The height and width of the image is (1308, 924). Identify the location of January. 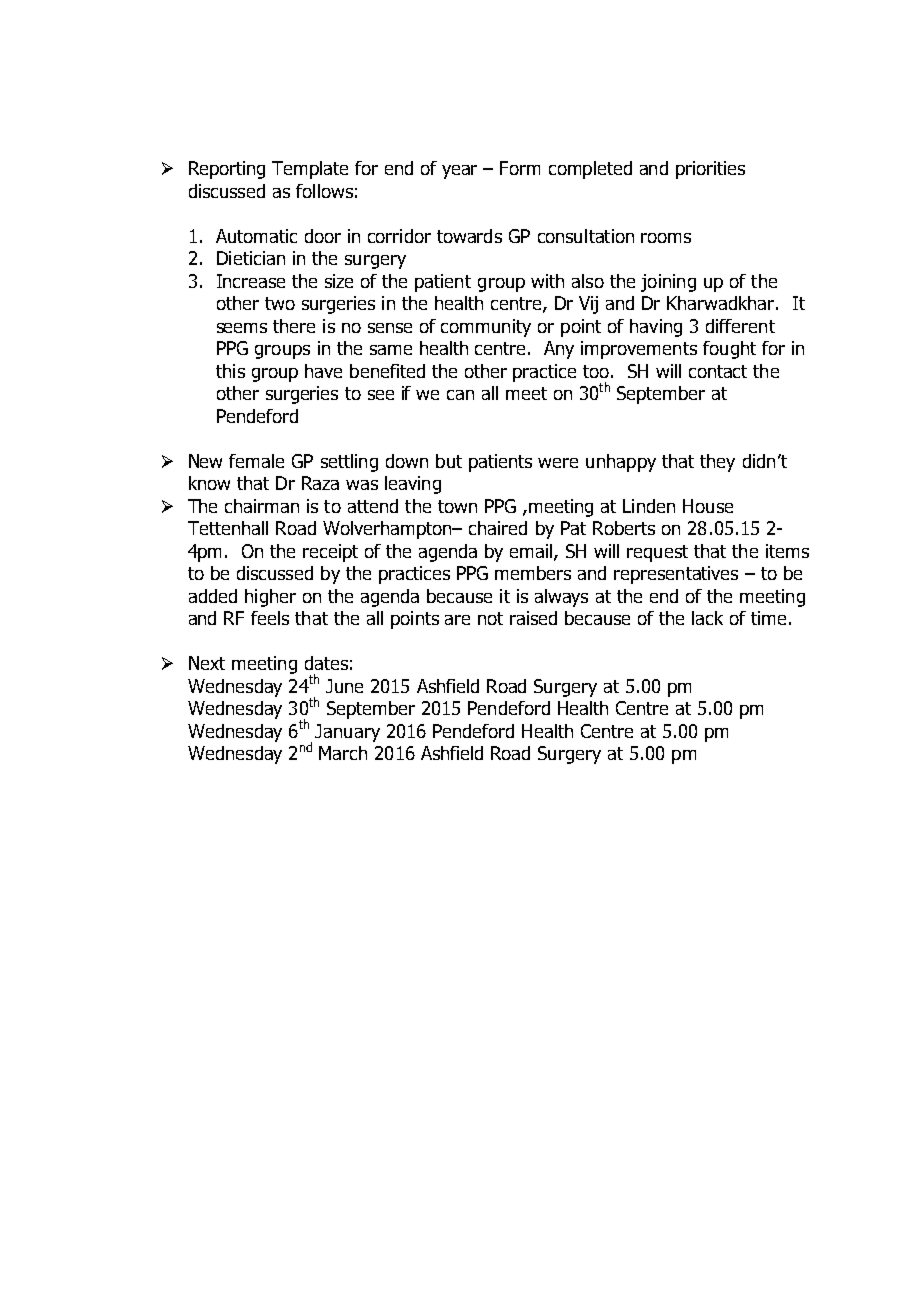
(347, 733).
